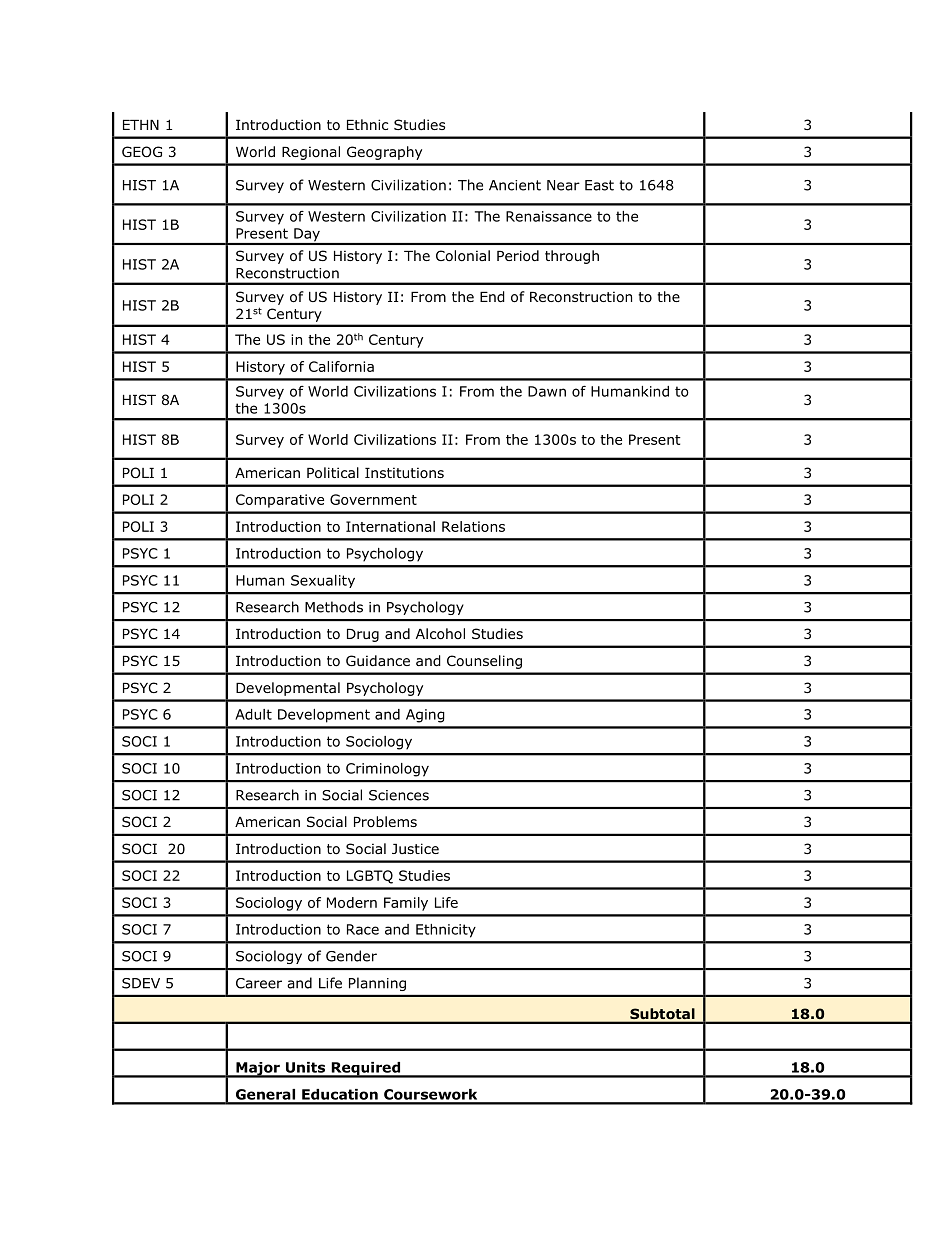 The width and height of the image is (952, 1233). I want to click on Career, so click(259, 983).
